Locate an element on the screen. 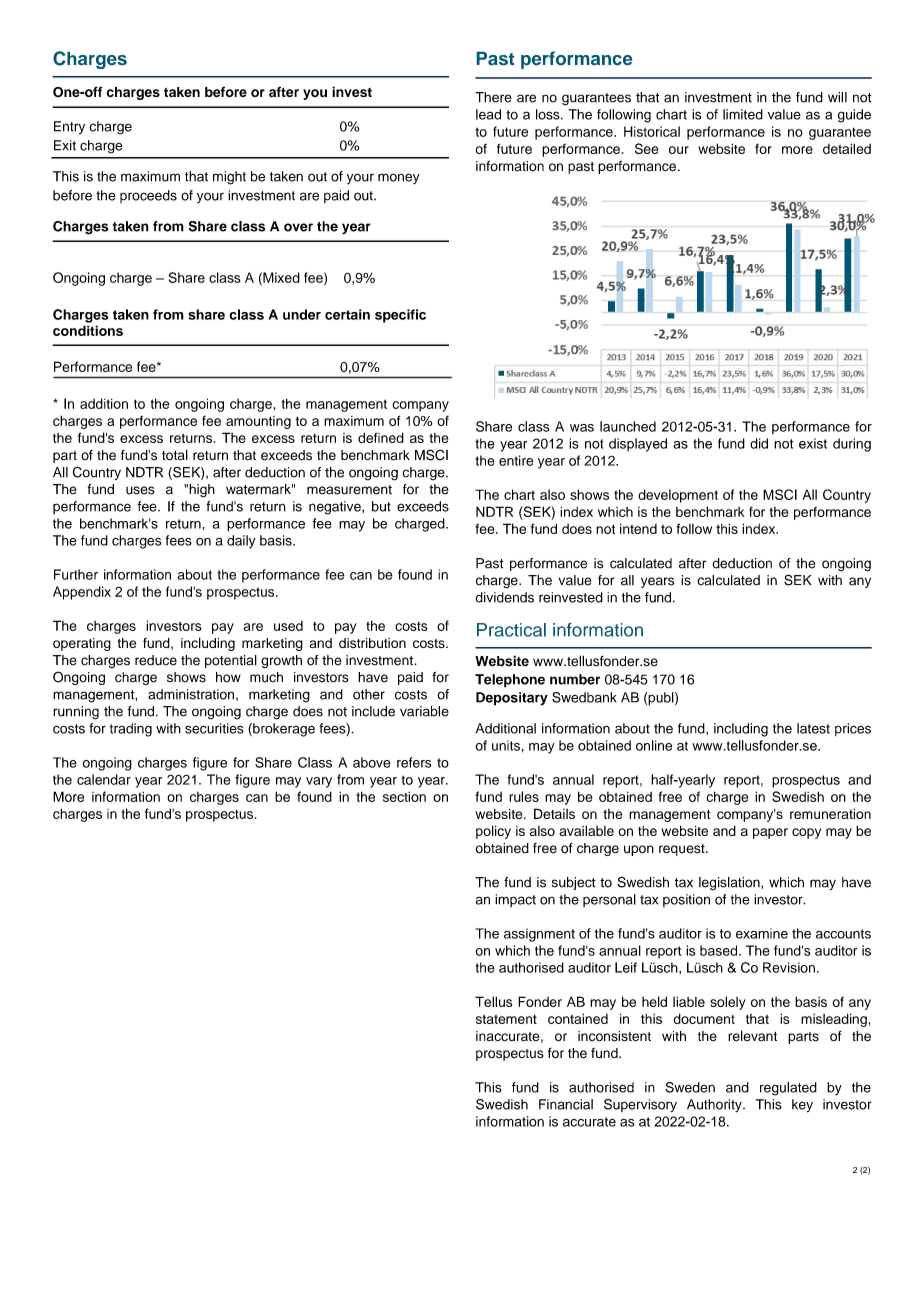 This screenshot has width=924, height=1308. trading is located at coordinates (131, 730).
